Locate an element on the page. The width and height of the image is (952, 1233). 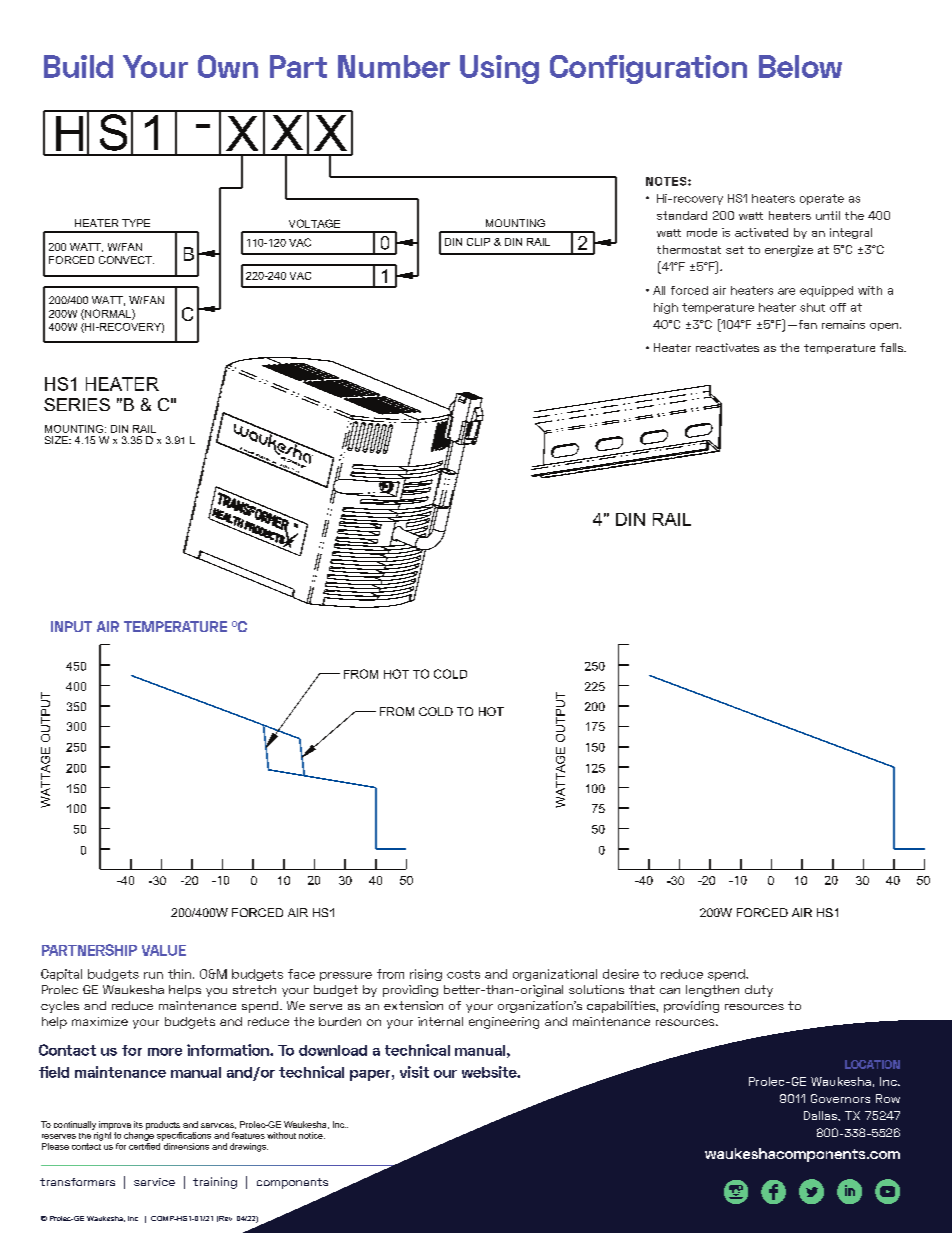
certified is located at coordinates (144, 1145).
